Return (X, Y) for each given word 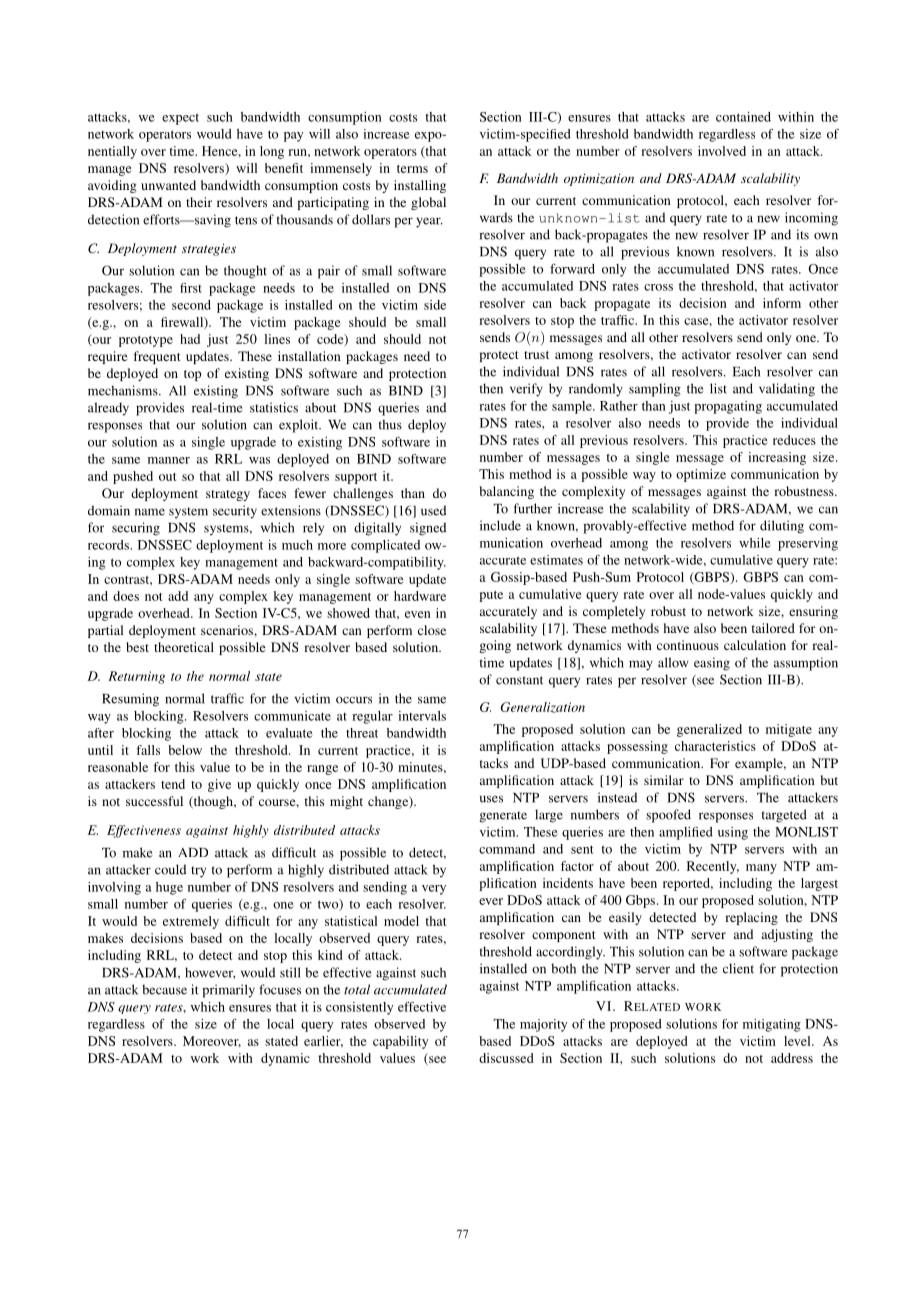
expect (180, 119)
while (755, 543)
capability (400, 1042)
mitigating (772, 1025)
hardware (420, 596)
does (126, 596)
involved (722, 151)
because (164, 989)
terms (412, 169)
